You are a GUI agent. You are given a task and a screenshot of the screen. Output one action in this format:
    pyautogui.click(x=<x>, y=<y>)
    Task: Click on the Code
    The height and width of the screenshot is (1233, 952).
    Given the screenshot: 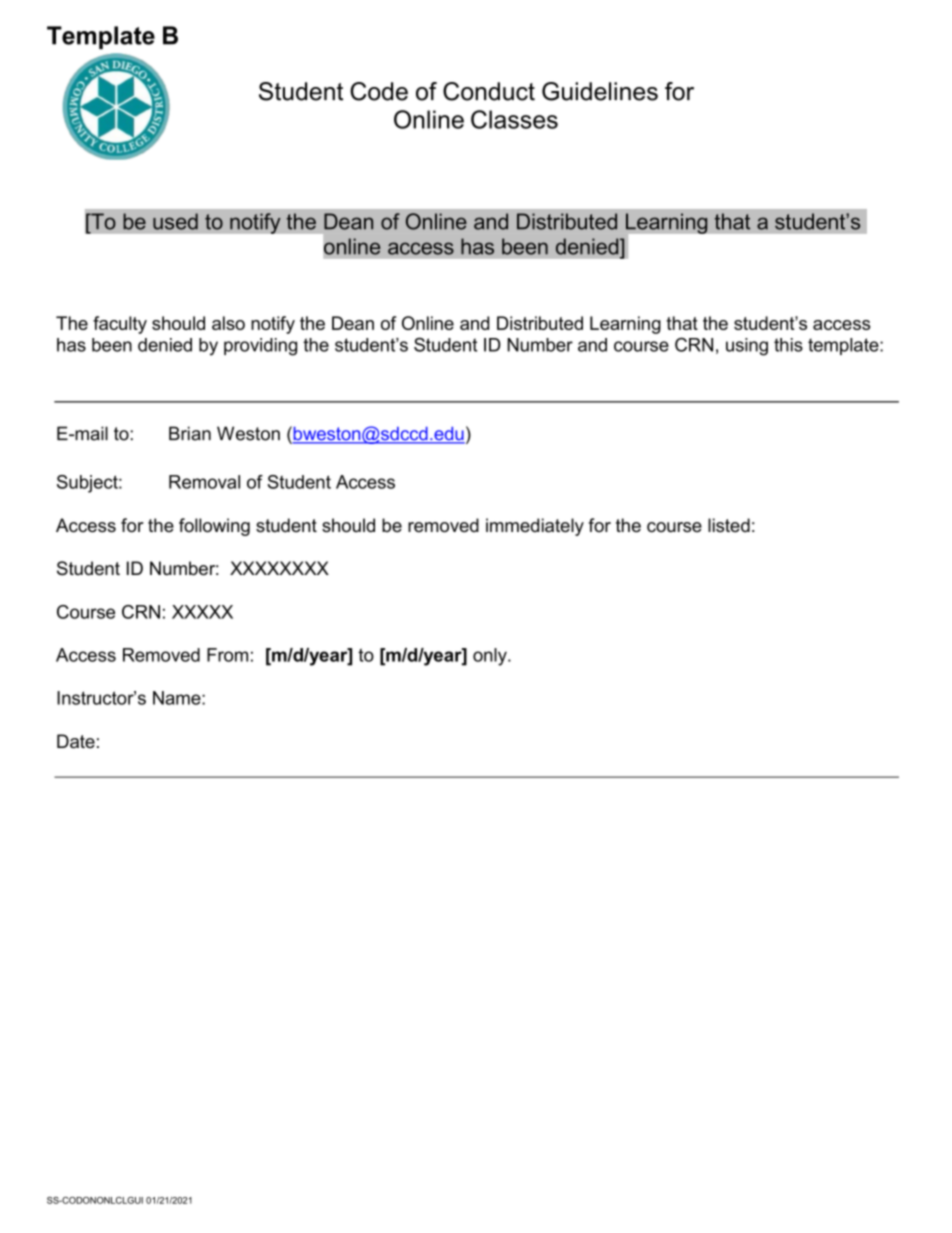 What is the action you would take?
    pyautogui.click(x=379, y=91)
